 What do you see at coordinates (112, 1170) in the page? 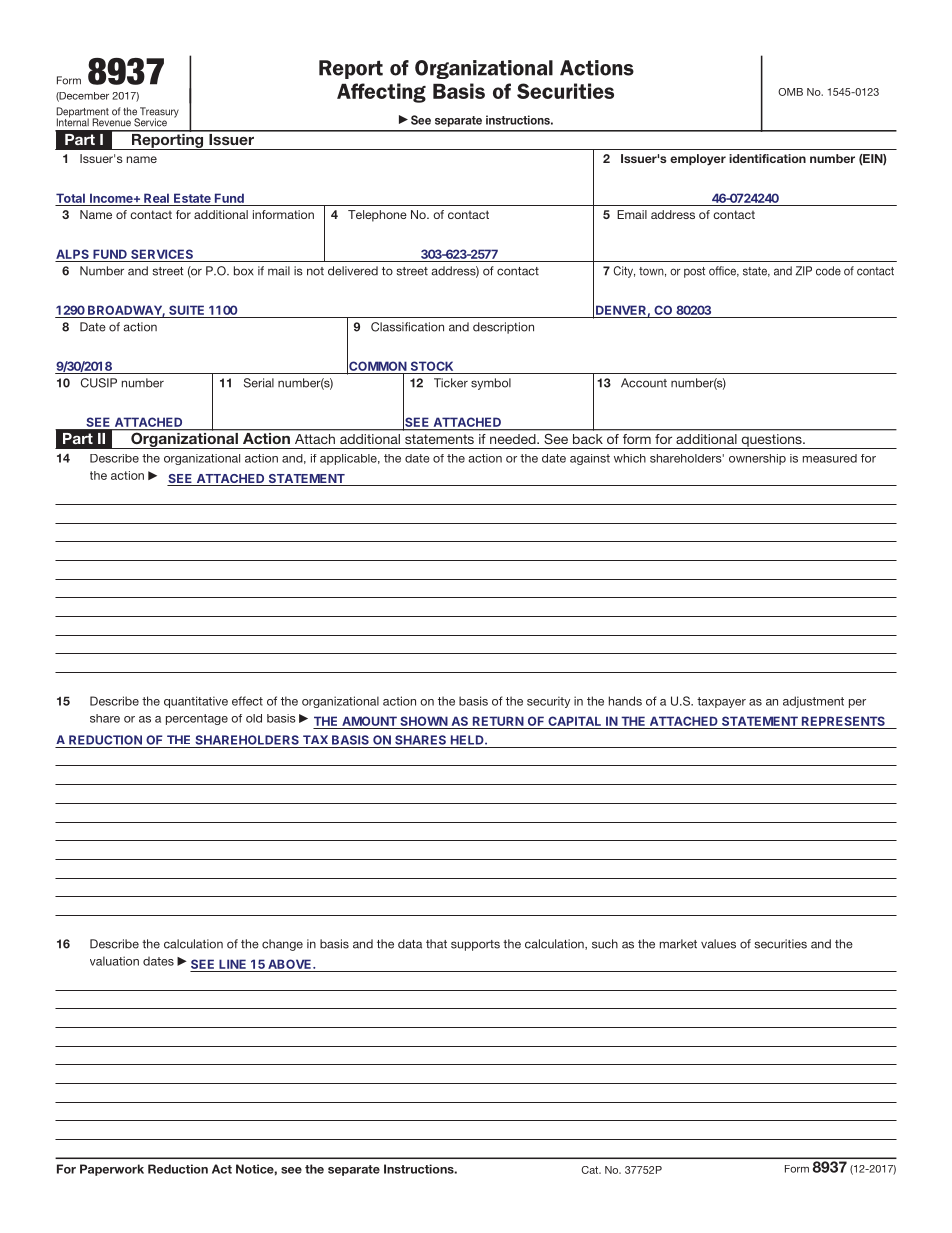
I see `Paperwork` at bounding box center [112, 1170].
